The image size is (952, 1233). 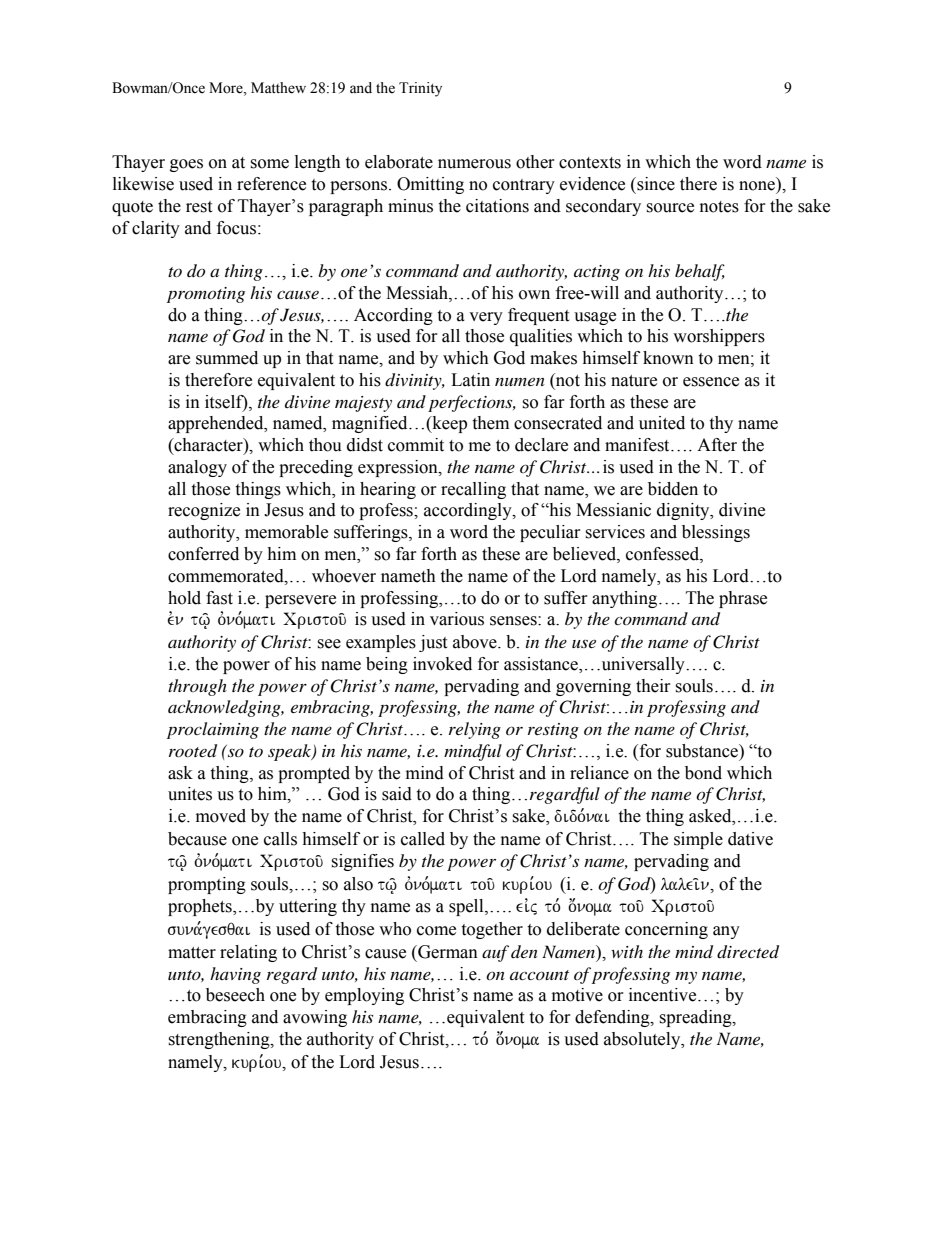 I want to click on beseech, so click(x=235, y=995).
